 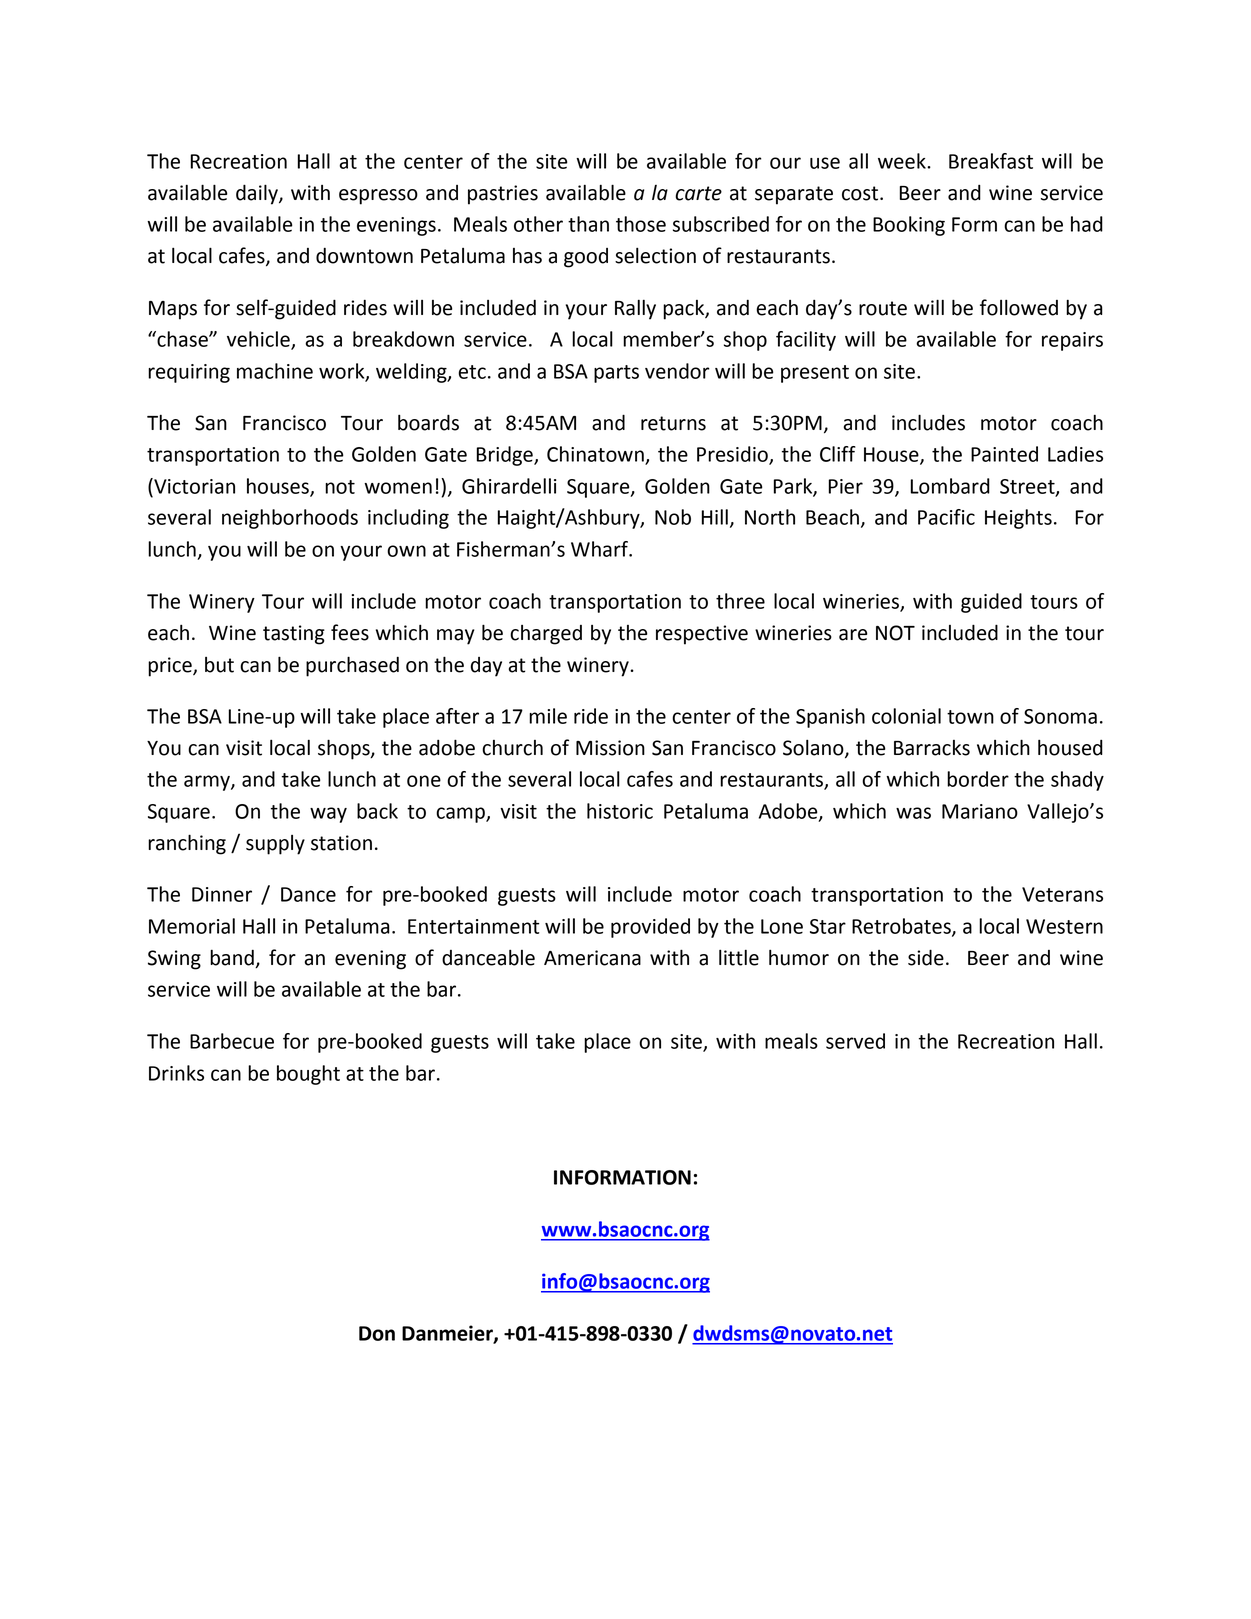 I want to click on served, so click(x=855, y=1041).
